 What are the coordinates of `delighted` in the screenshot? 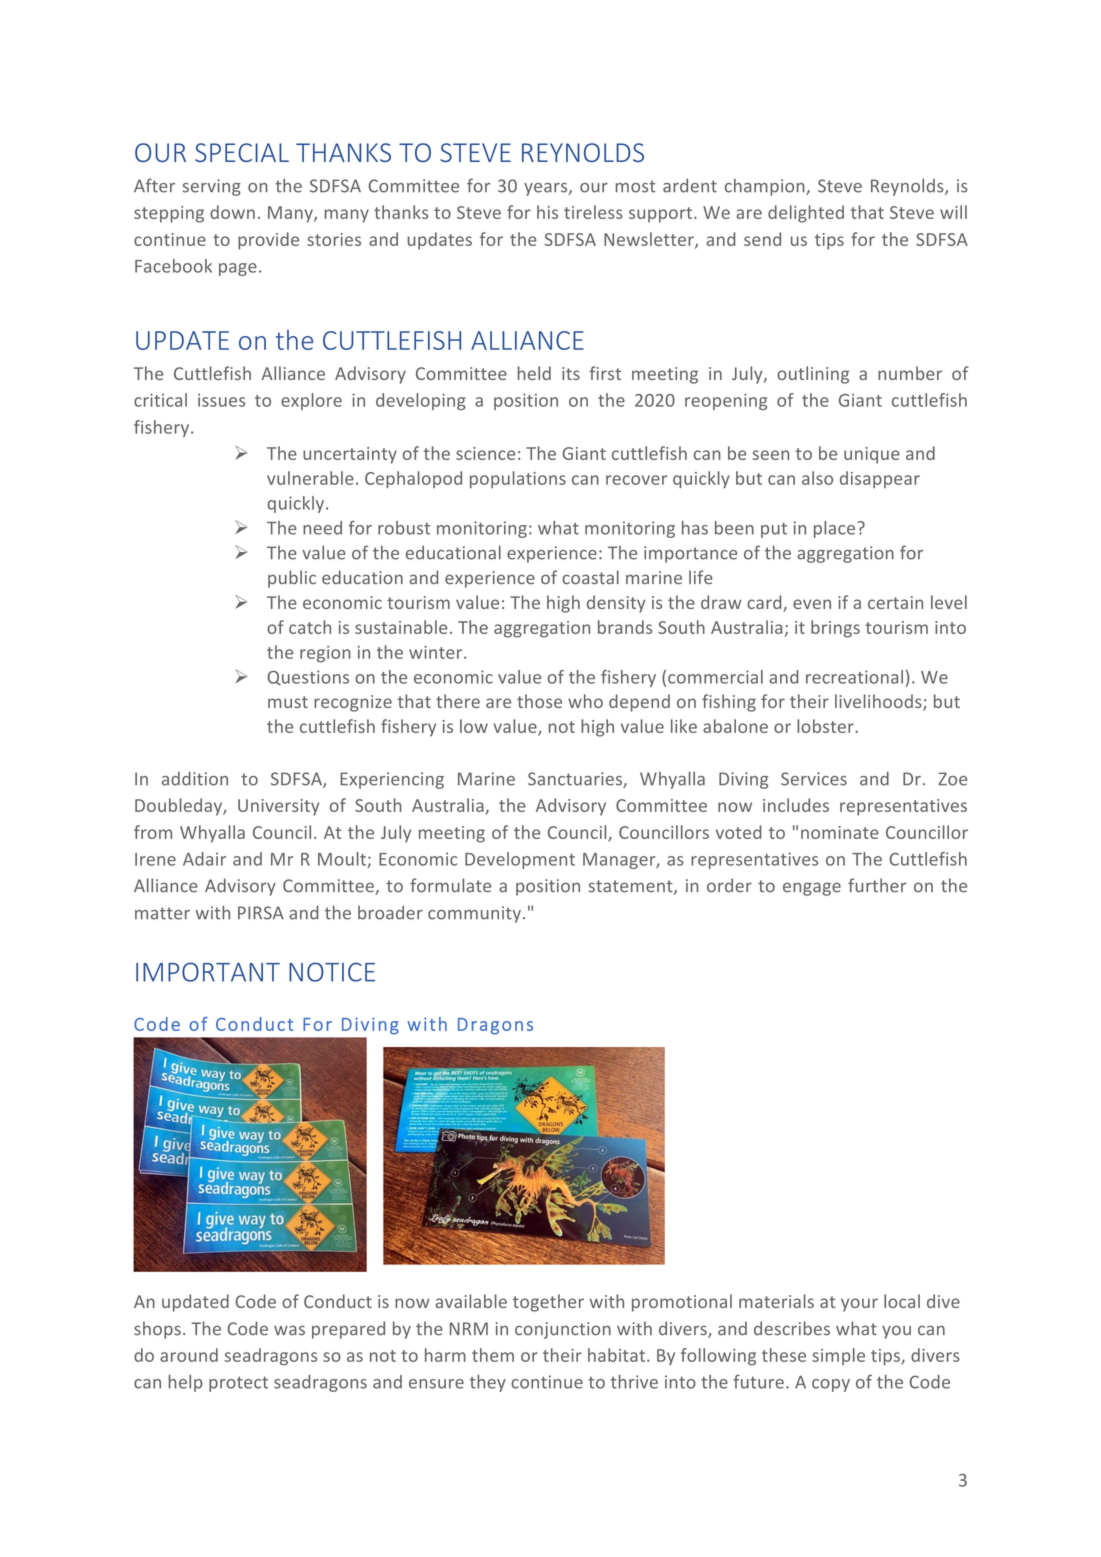 It's located at (806, 214).
